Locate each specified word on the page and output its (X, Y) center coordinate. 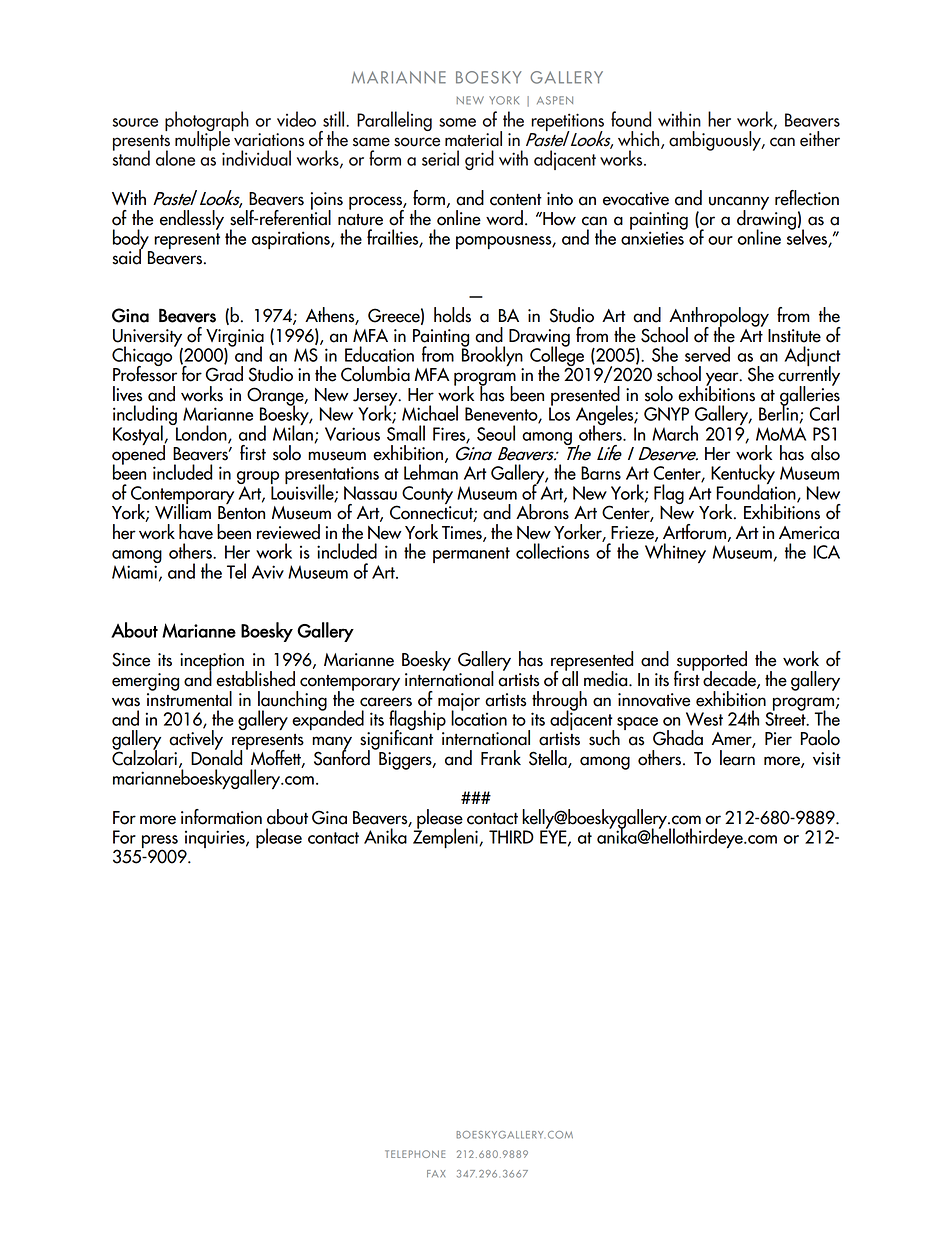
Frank (501, 758)
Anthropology (719, 318)
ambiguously (716, 141)
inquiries (215, 840)
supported (711, 662)
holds (452, 315)
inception (213, 663)
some (457, 122)
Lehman (431, 471)
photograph (207, 122)
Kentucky (743, 475)
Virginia (235, 339)
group (258, 479)
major (459, 703)
